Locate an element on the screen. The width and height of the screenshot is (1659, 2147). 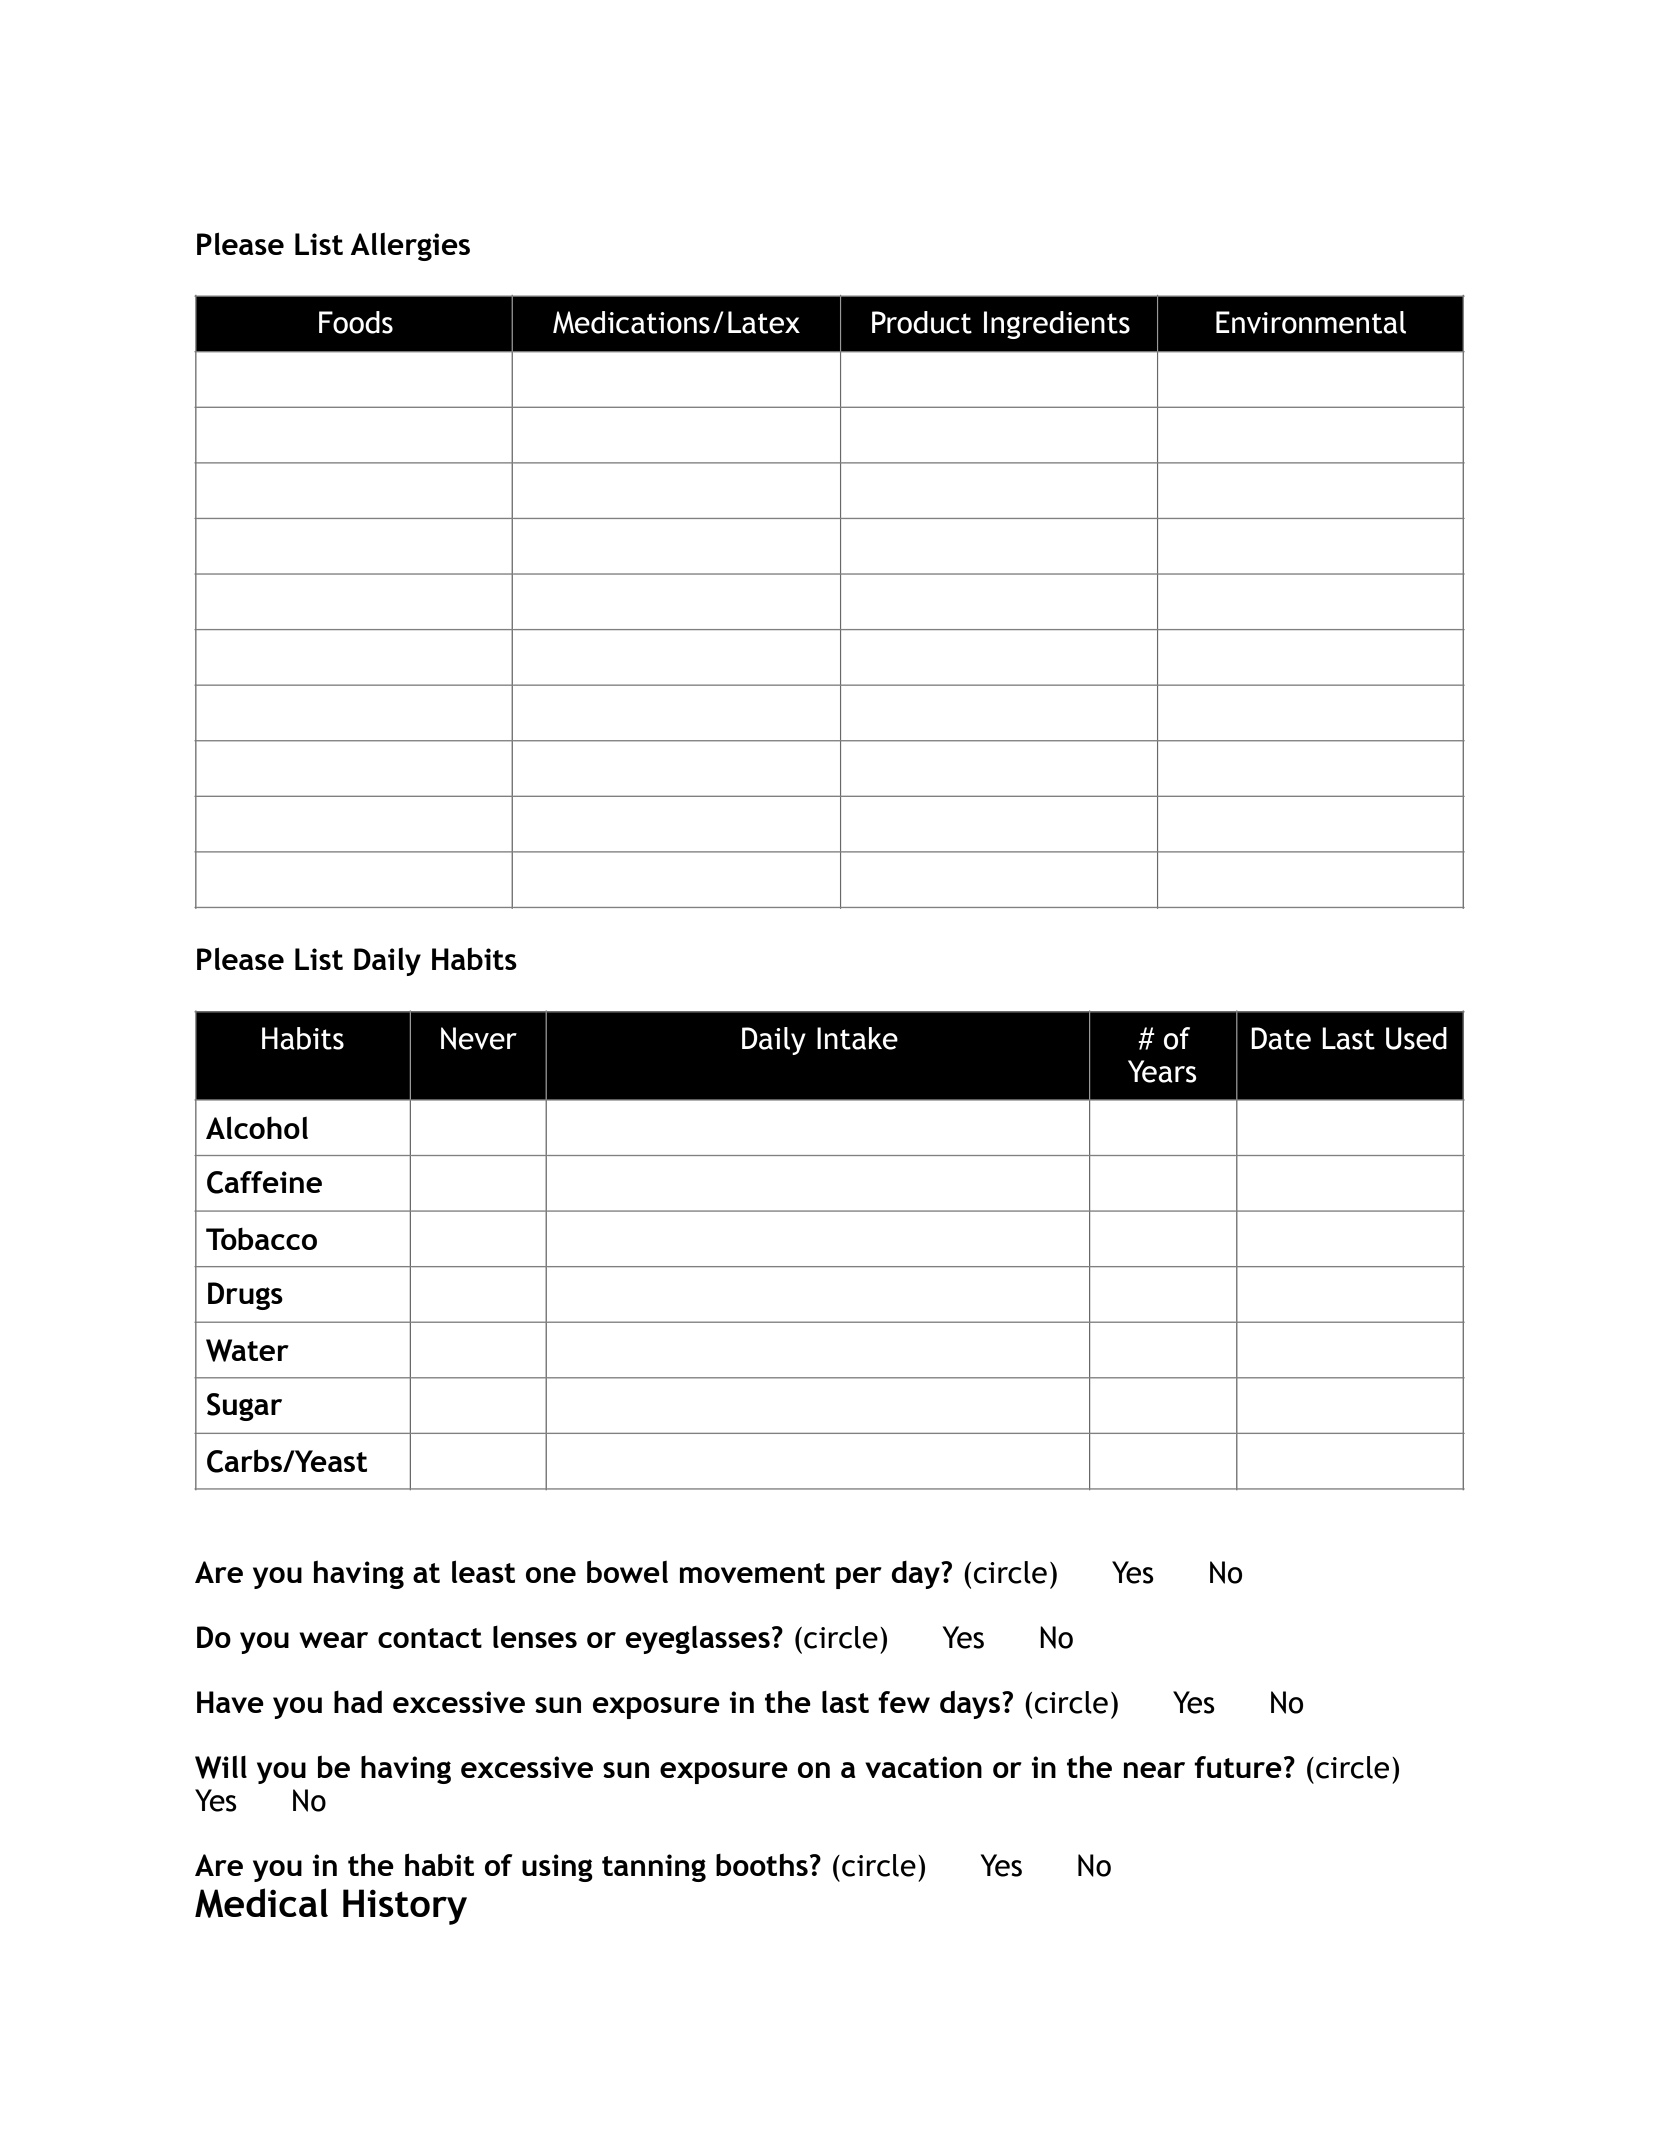
History is located at coordinates (405, 1907).
